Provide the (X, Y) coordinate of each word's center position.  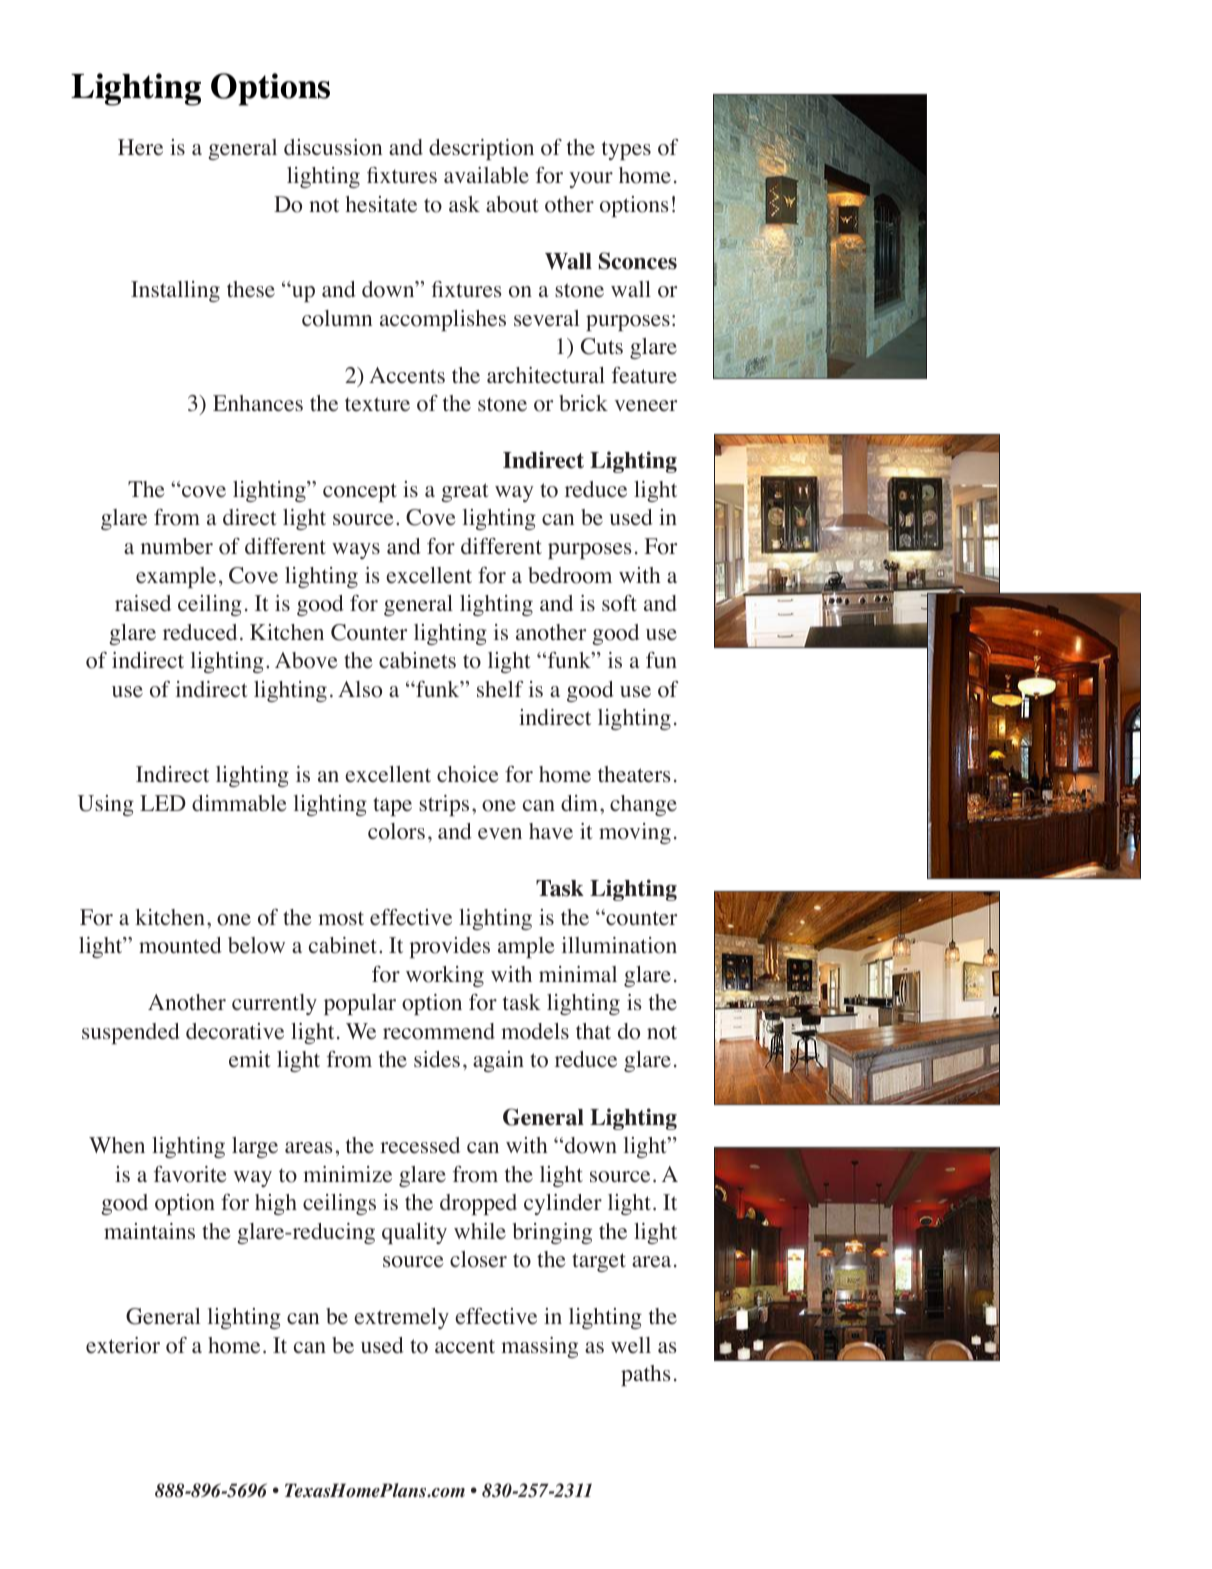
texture (377, 404)
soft (619, 603)
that (593, 1031)
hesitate (381, 204)
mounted (180, 945)
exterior (123, 1345)
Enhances (258, 403)
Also (360, 689)
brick (583, 403)
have (551, 831)
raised (143, 603)
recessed (420, 1145)
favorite (190, 1174)
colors (396, 831)
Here (140, 147)
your (591, 180)
